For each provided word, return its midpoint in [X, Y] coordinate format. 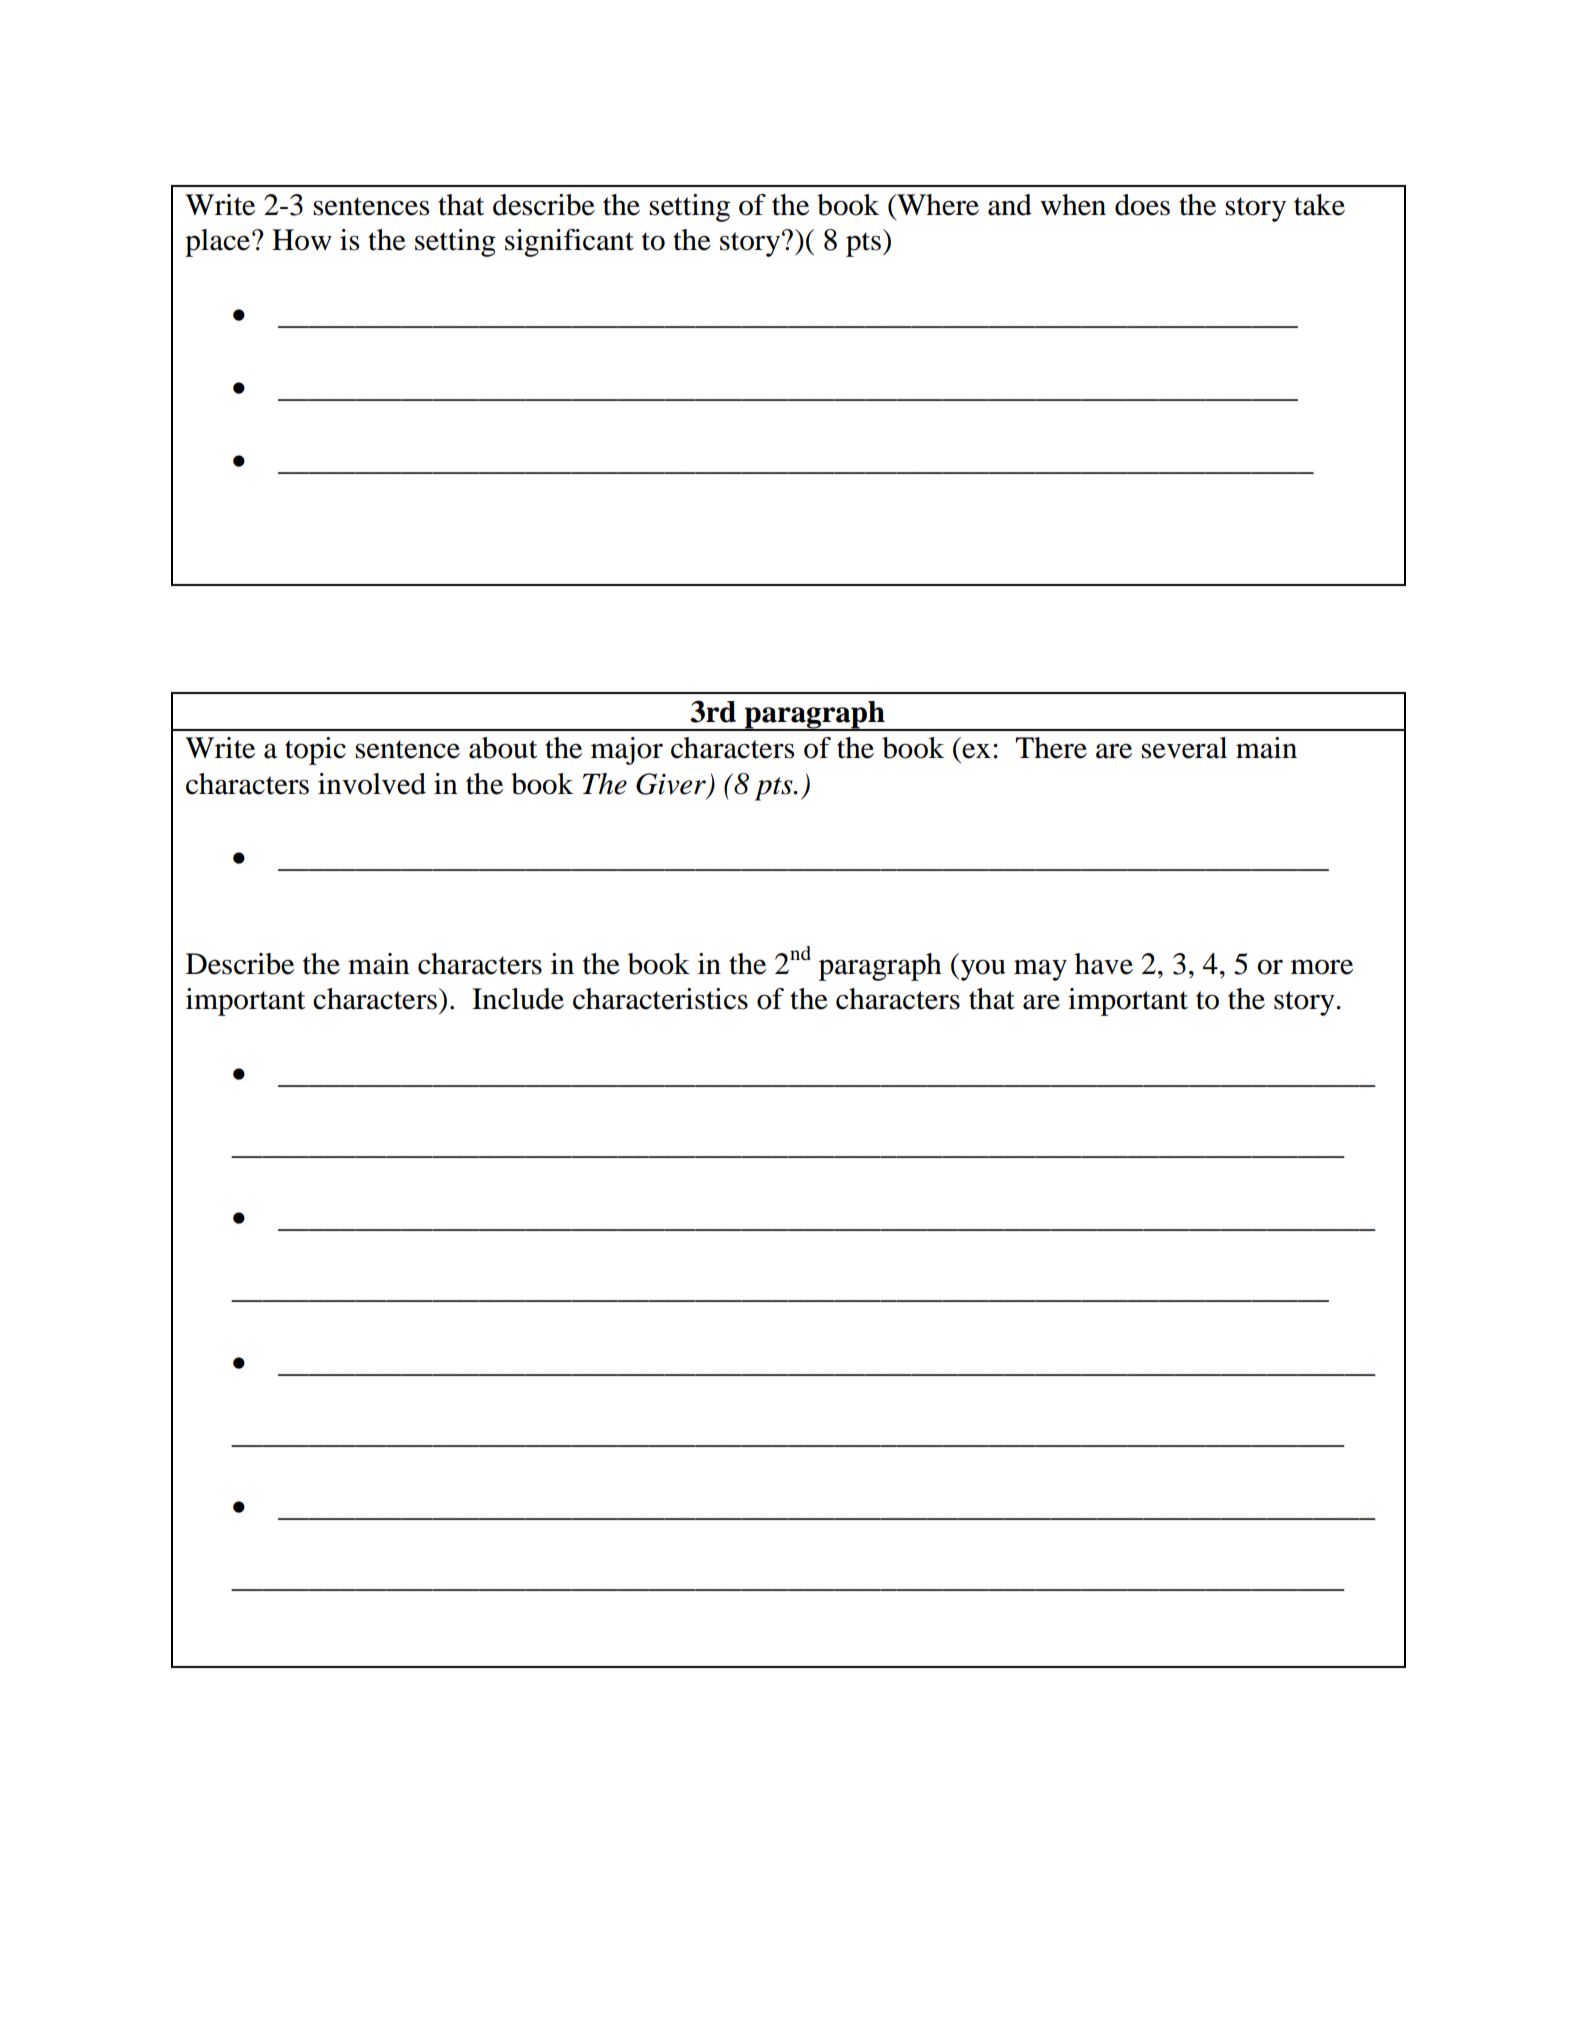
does [1142, 205]
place [217, 243]
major [627, 751]
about [503, 748]
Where [937, 205]
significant [569, 243]
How [302, 240]
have [1104, 964]
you [982, 970]
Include [518, 999]
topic [315, 751]
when [1073, 205]
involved [372, 784]
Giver [671, 784]
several [1184, 748]
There [1051, 748]
